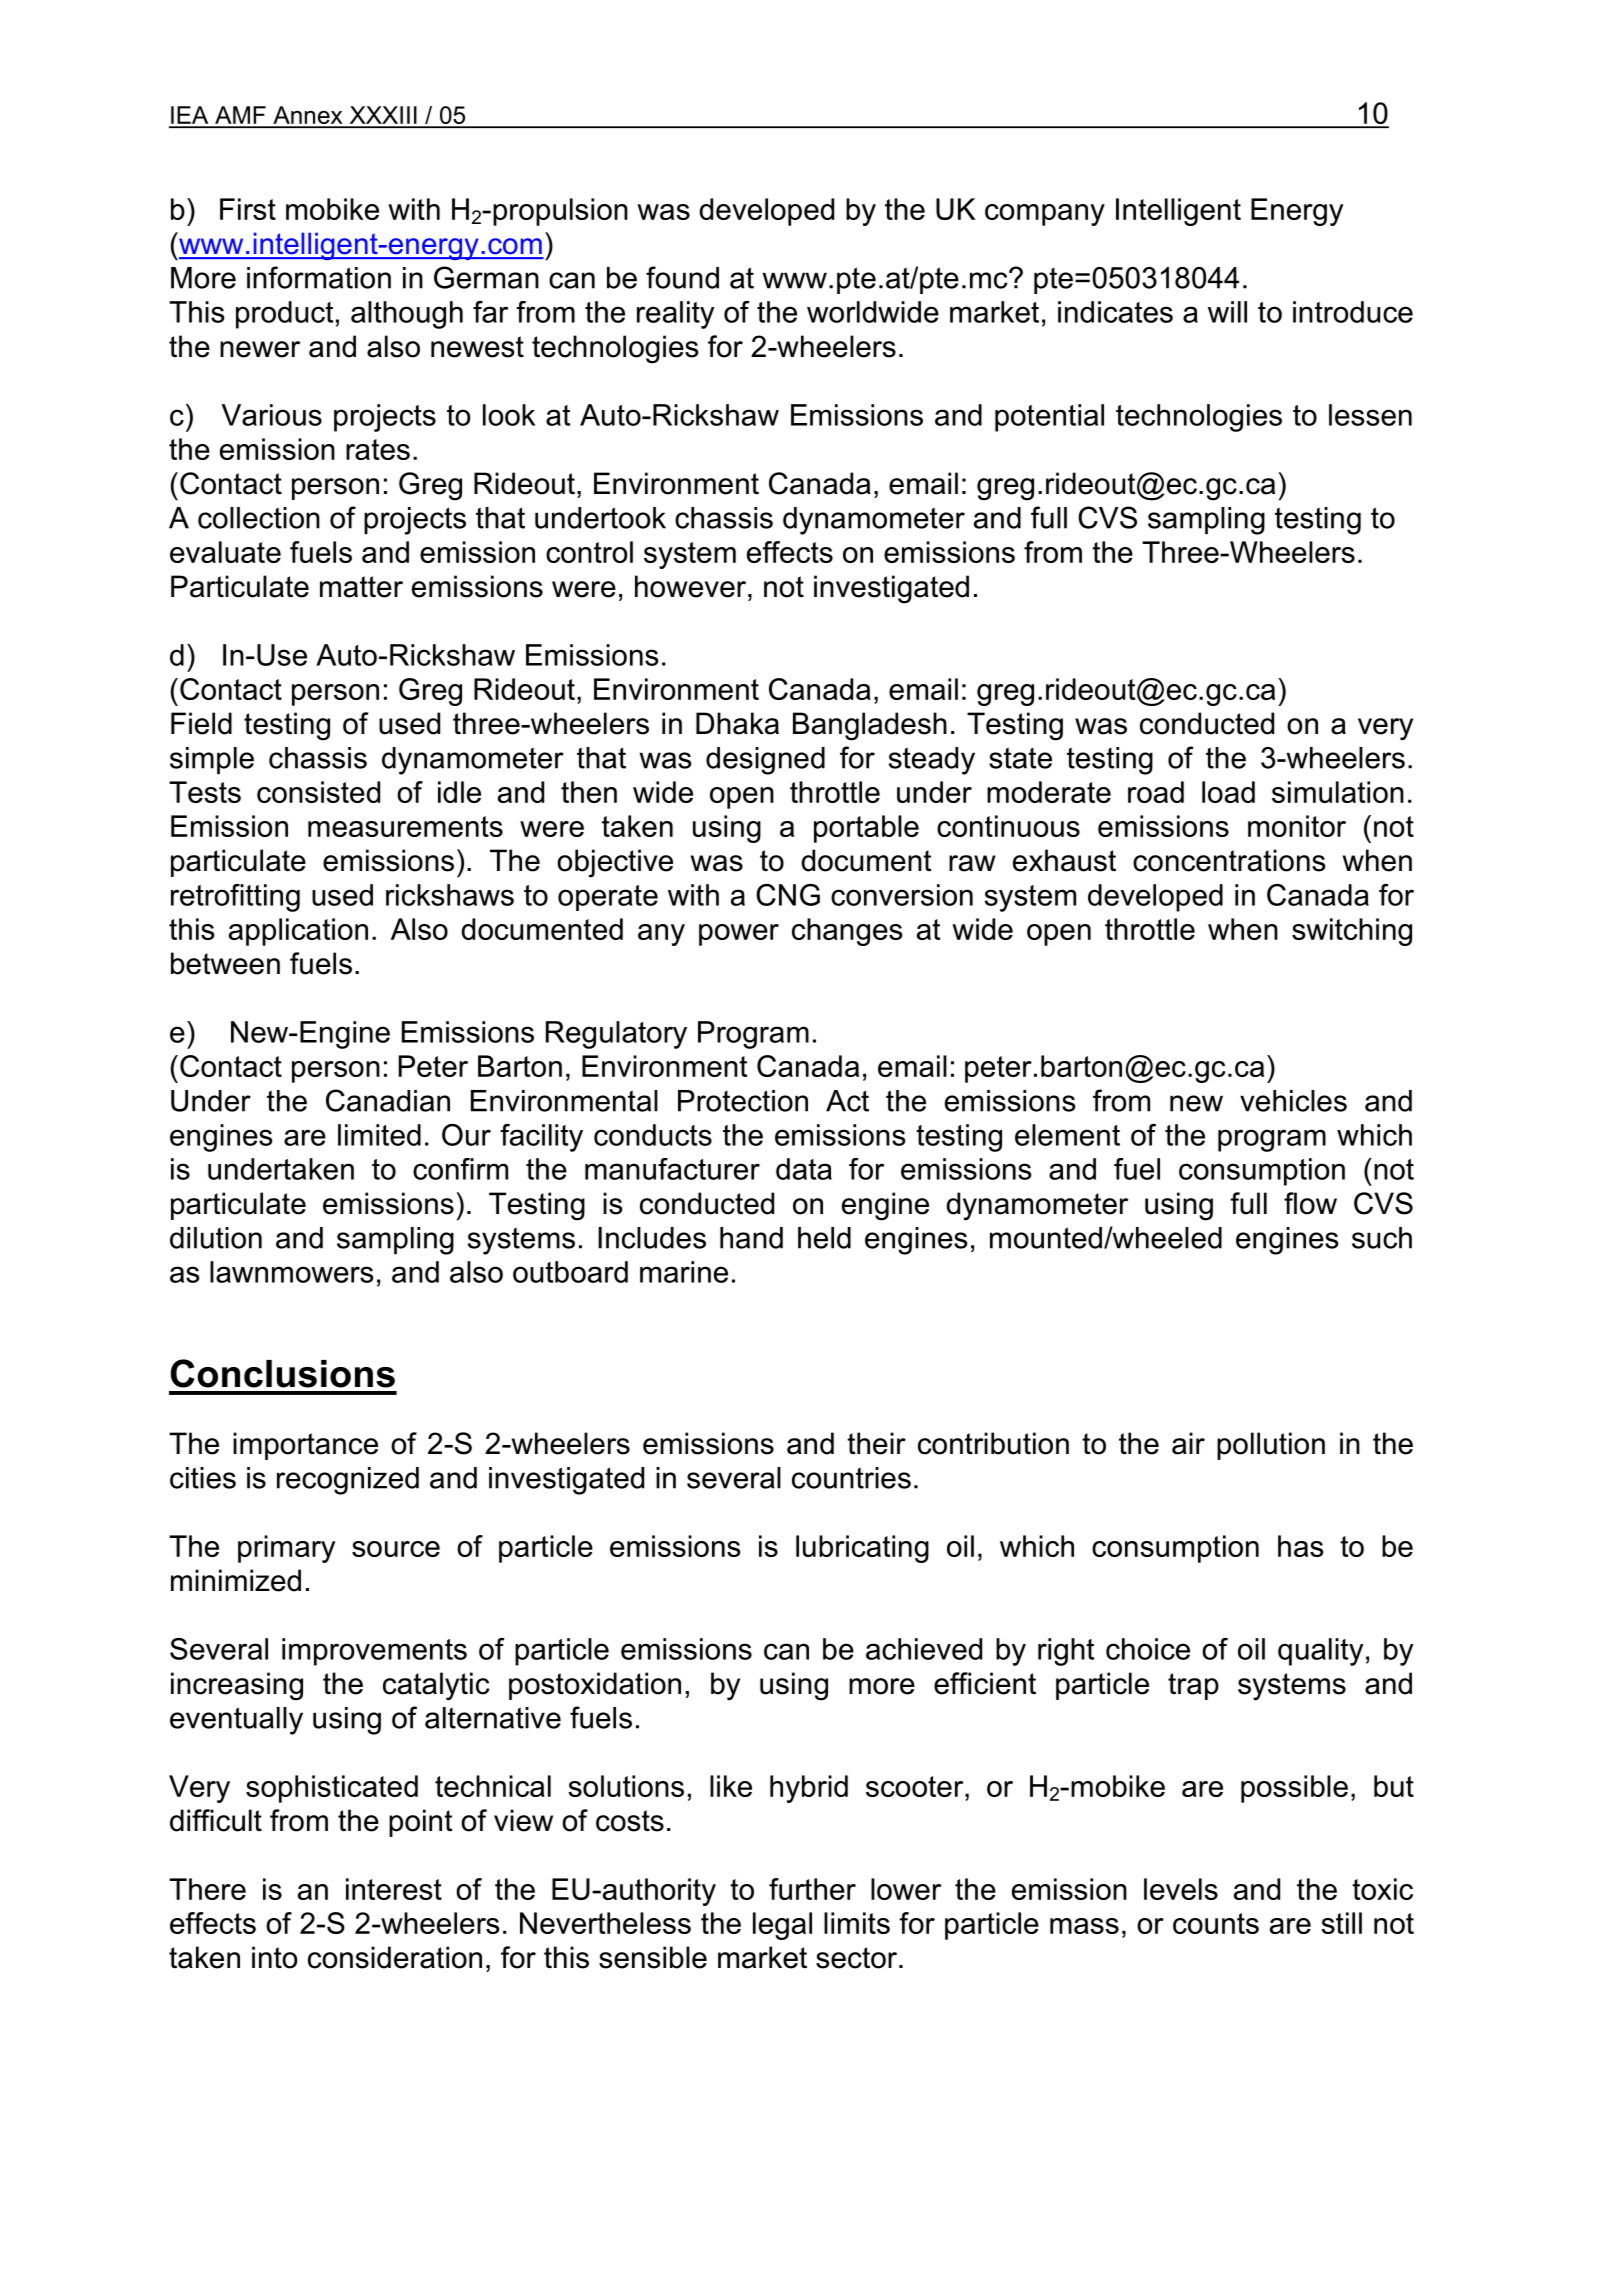 The height and width of the document is (2282, 1613). What do you see at coordinates (1227, 312) in the document?
I see `will` at bounding box center [1227, 312].
